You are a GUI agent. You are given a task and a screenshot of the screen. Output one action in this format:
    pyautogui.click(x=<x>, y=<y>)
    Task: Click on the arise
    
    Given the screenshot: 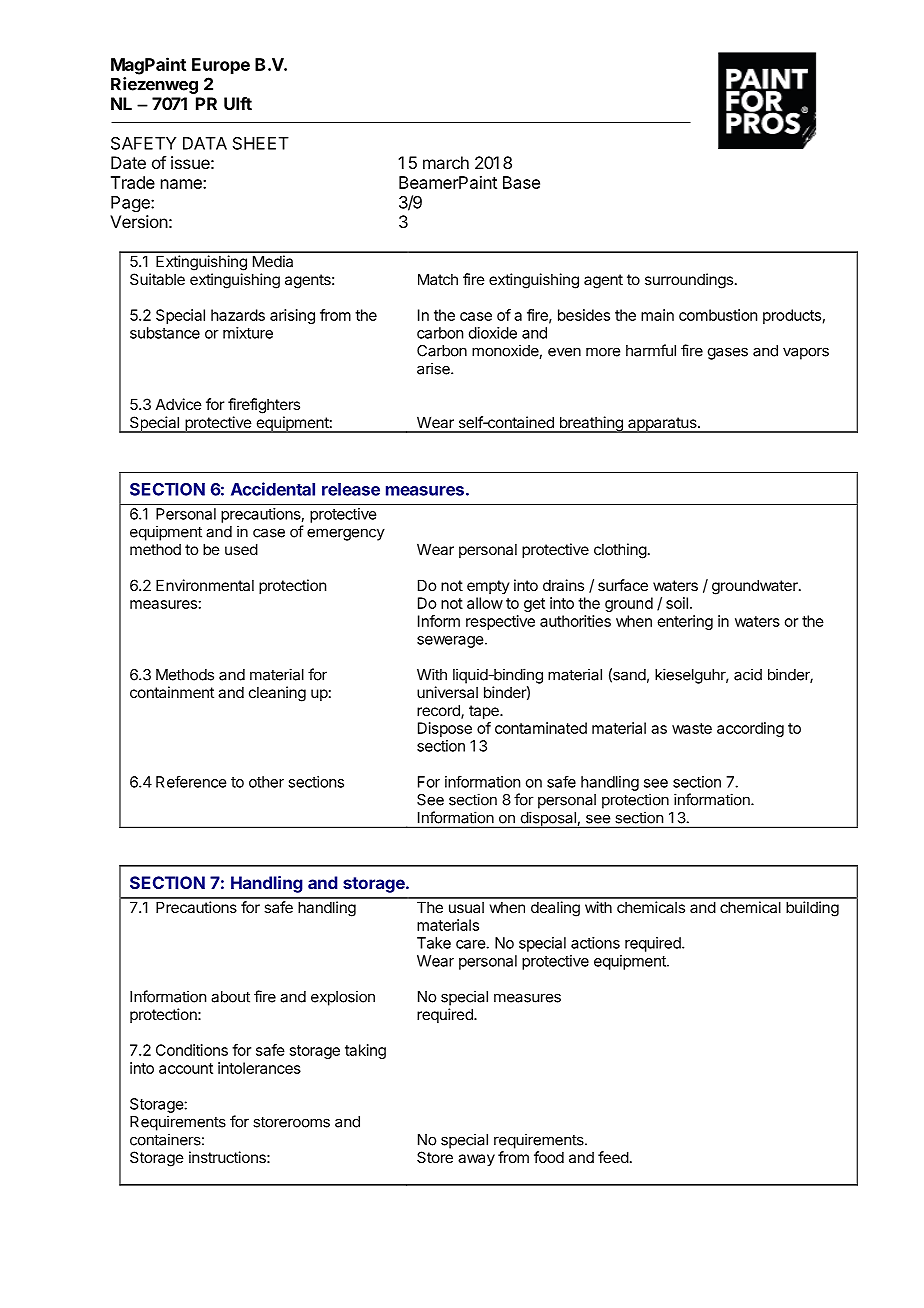 What is the action you would take?
    pyautogui.click(x=434, y=368)
